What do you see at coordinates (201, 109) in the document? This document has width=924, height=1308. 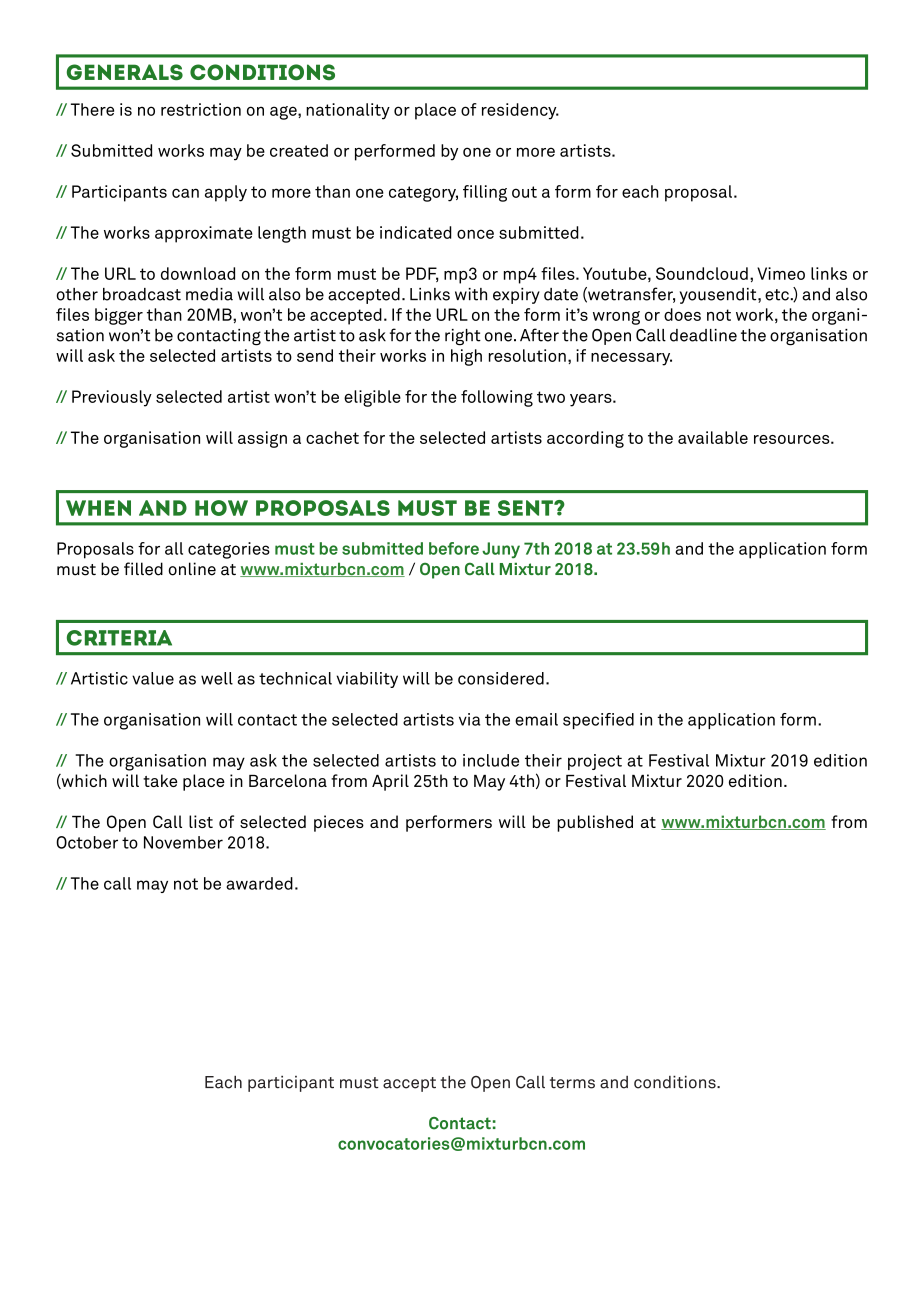 I see `restriction` at bounding box center [201, 109].
